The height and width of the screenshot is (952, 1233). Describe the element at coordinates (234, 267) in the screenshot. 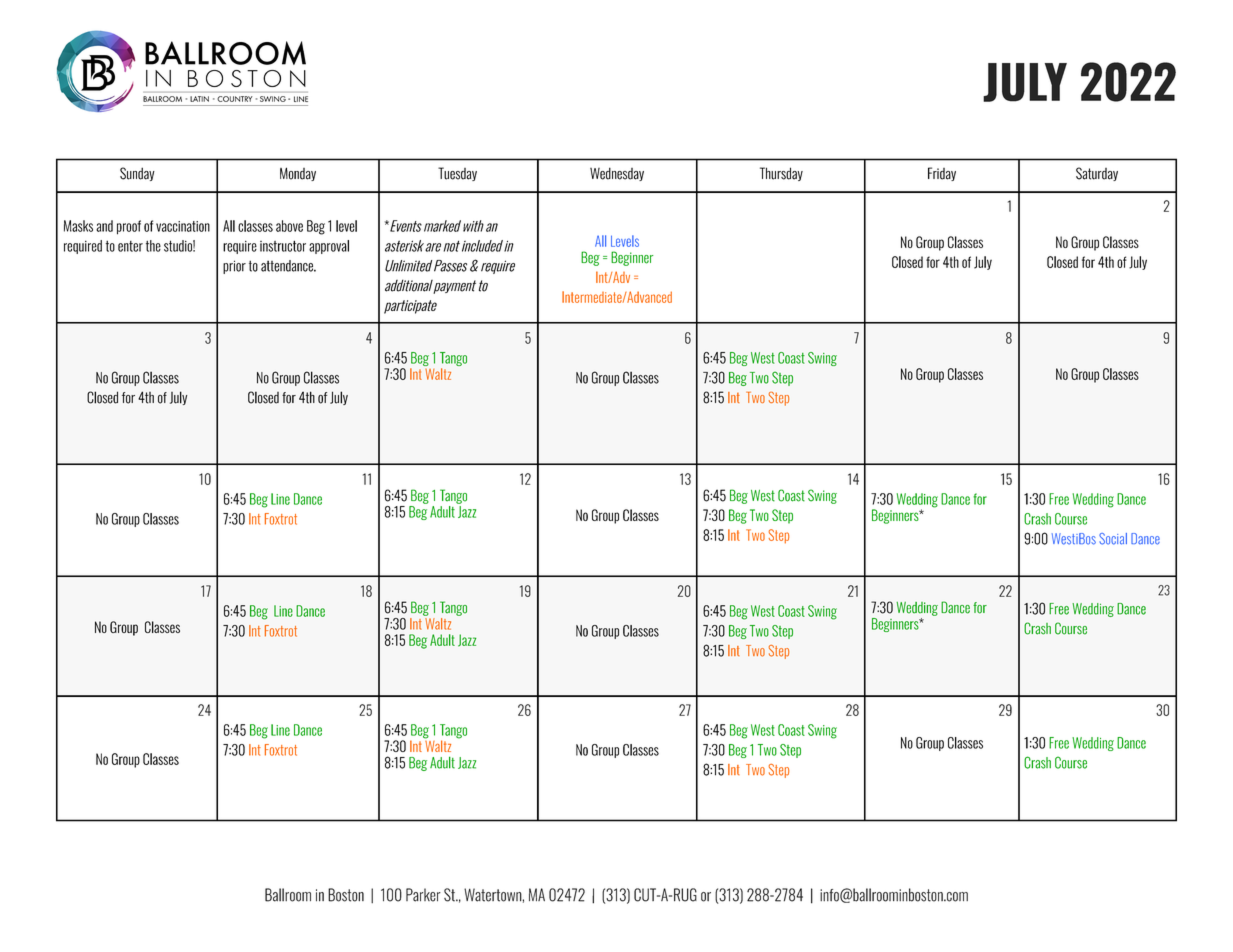

I see `prior` at that location.
